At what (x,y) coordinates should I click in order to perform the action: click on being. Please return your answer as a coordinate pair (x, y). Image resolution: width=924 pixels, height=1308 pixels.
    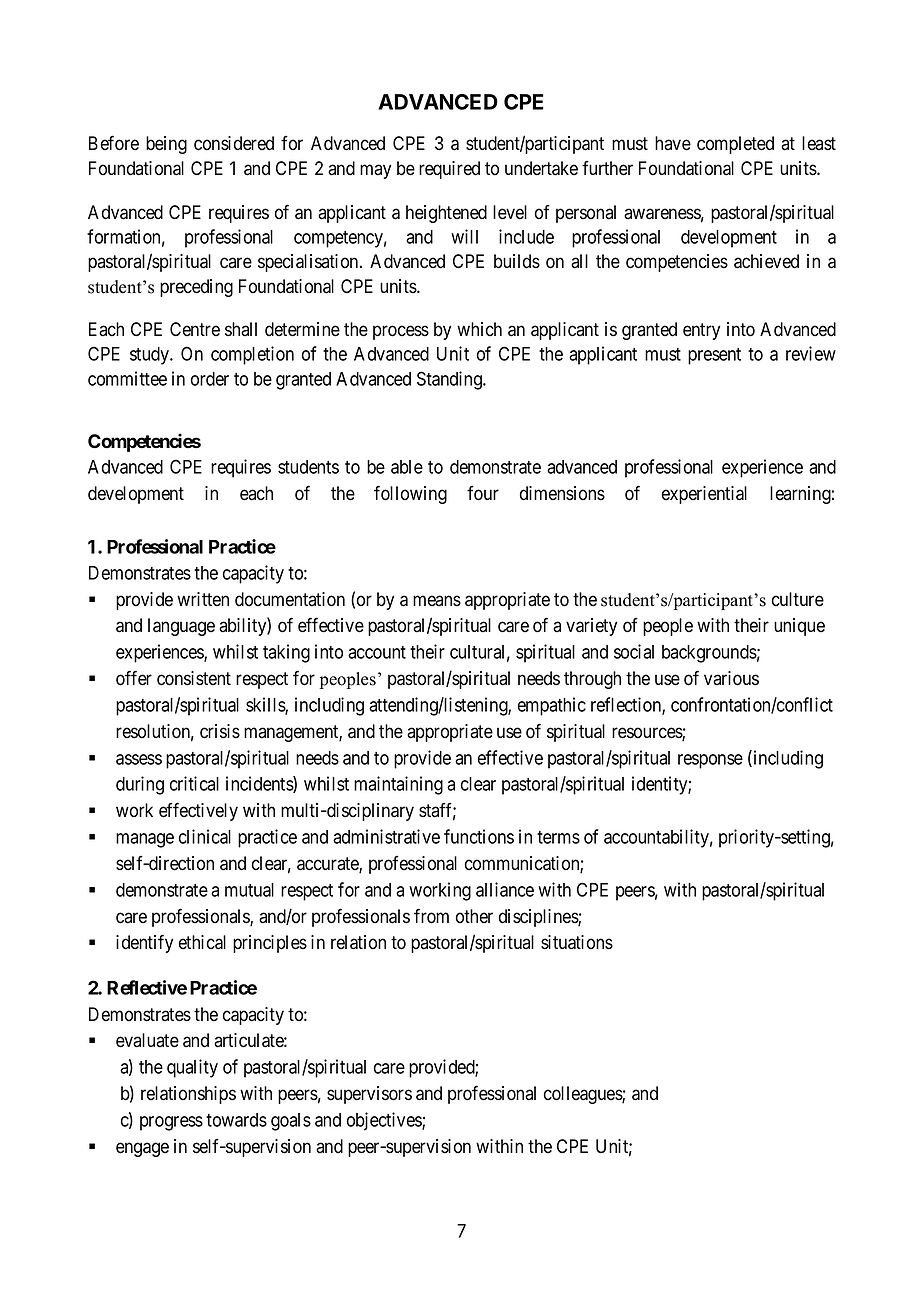
    Looking at the image, I should click on (166, 145).
